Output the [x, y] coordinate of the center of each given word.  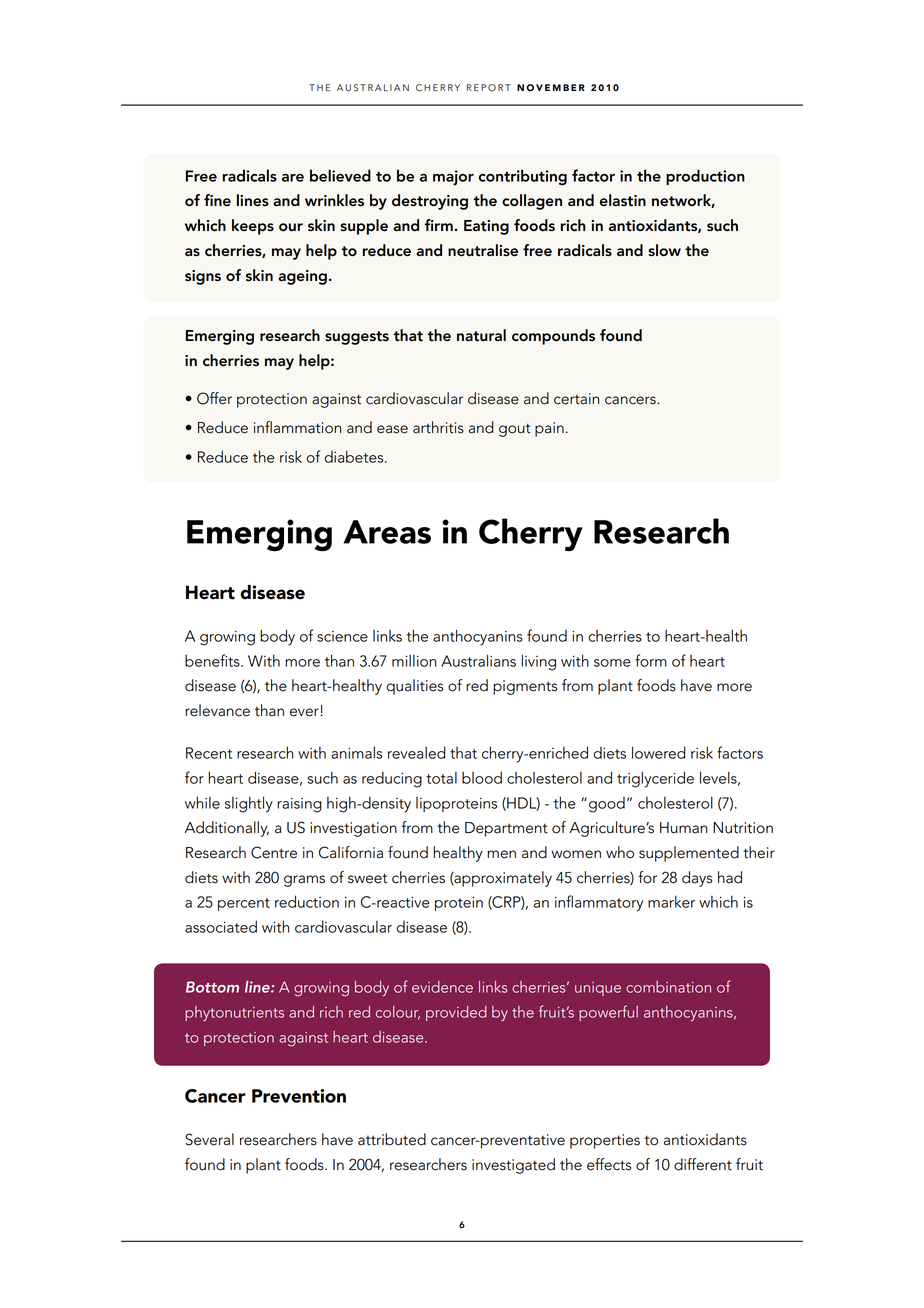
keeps [253, 227]
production [705, 177]
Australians [478, 660]
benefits [213, 660]
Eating [486, 227]
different [703, 1164]
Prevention [299, 1096]
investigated [513, 1166]
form [651, 660]
